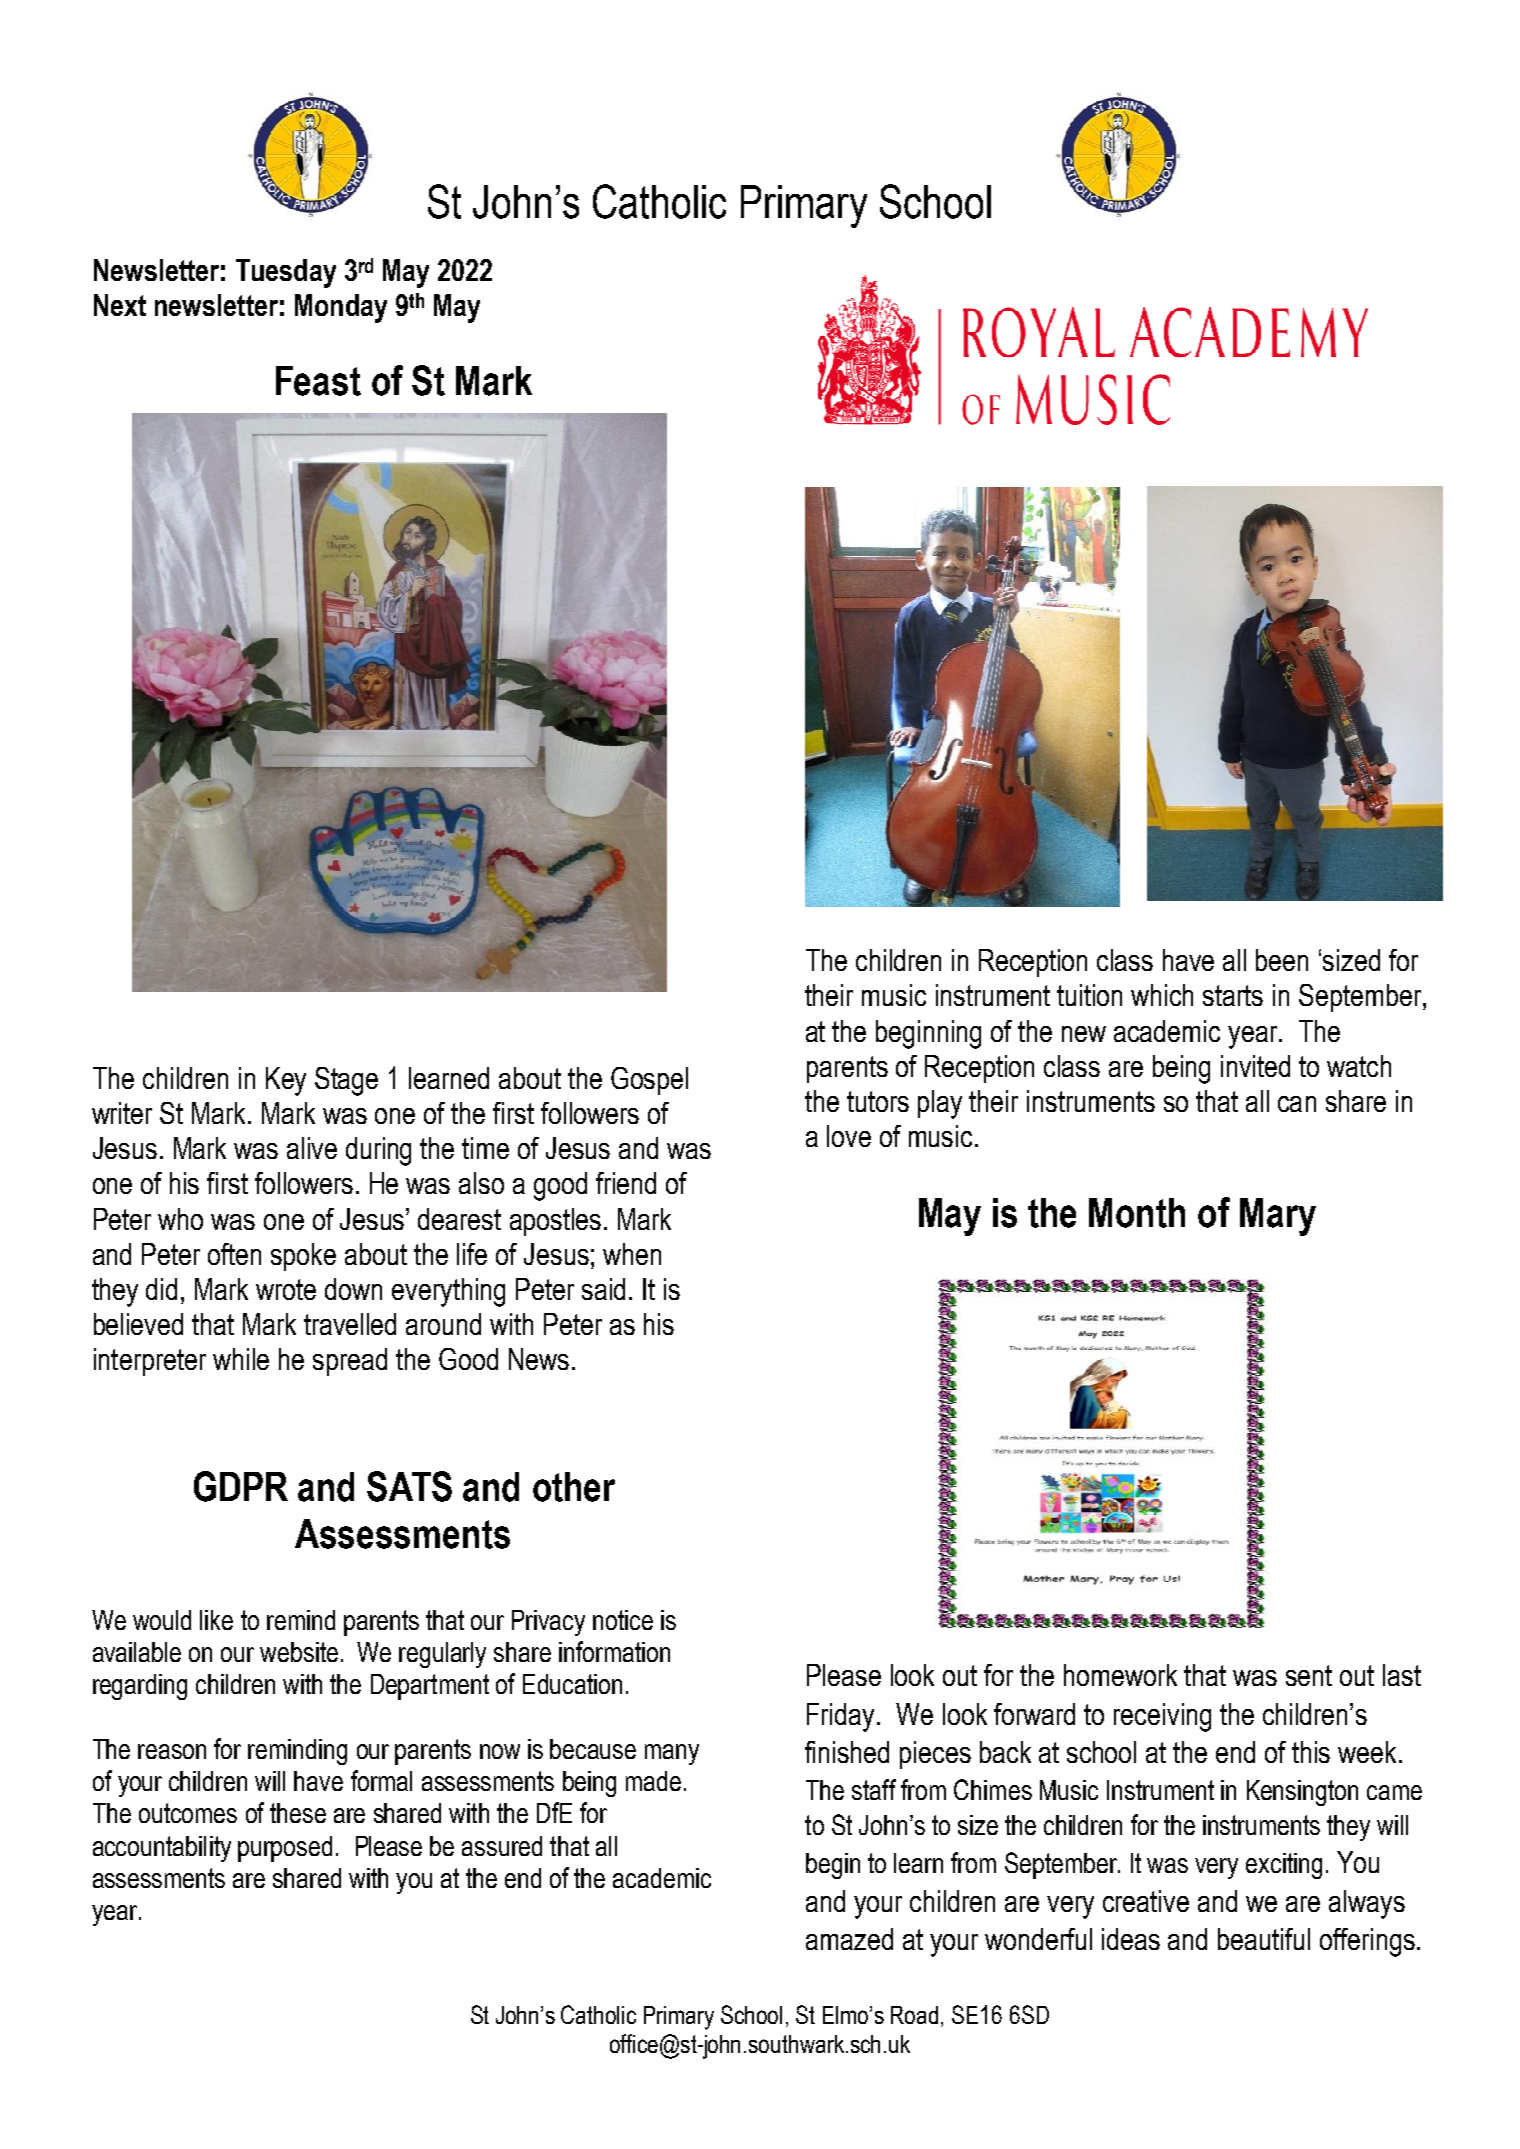 Image resolution: width=1520 pixels, height=2149 pixels. Describe the element at coordinates (849, 1939) in the screenshot. I see `amazed` at that location.
